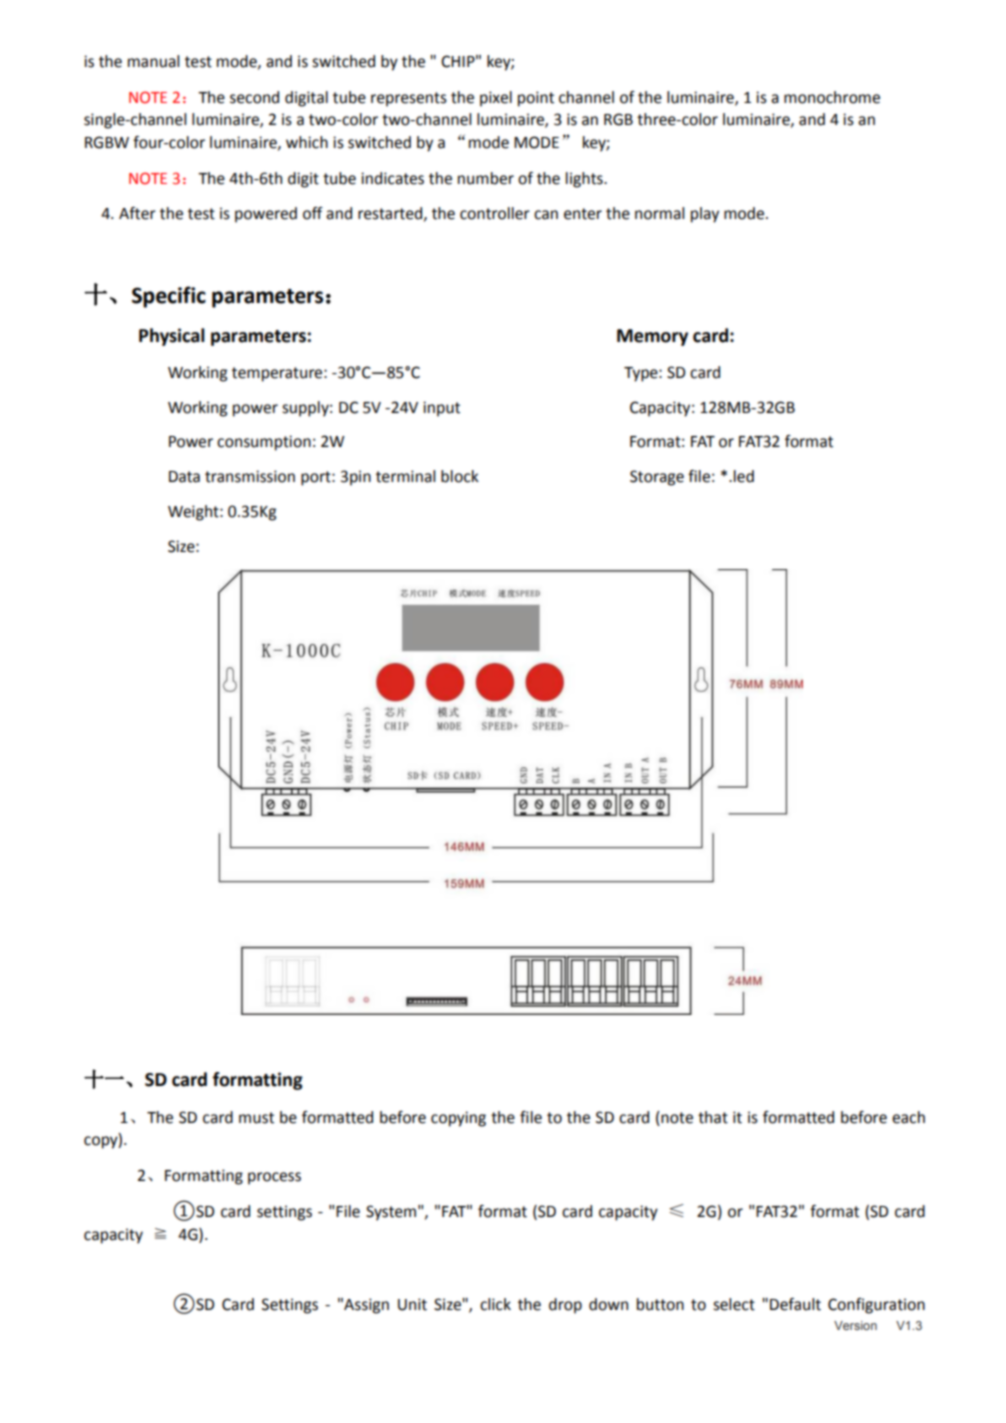 The width and height of the screenshot is (1006, 1423). What do you see at coordinates (274, 1178) in the screenshot?
I see `process` at bounding box center [274, 1178].
